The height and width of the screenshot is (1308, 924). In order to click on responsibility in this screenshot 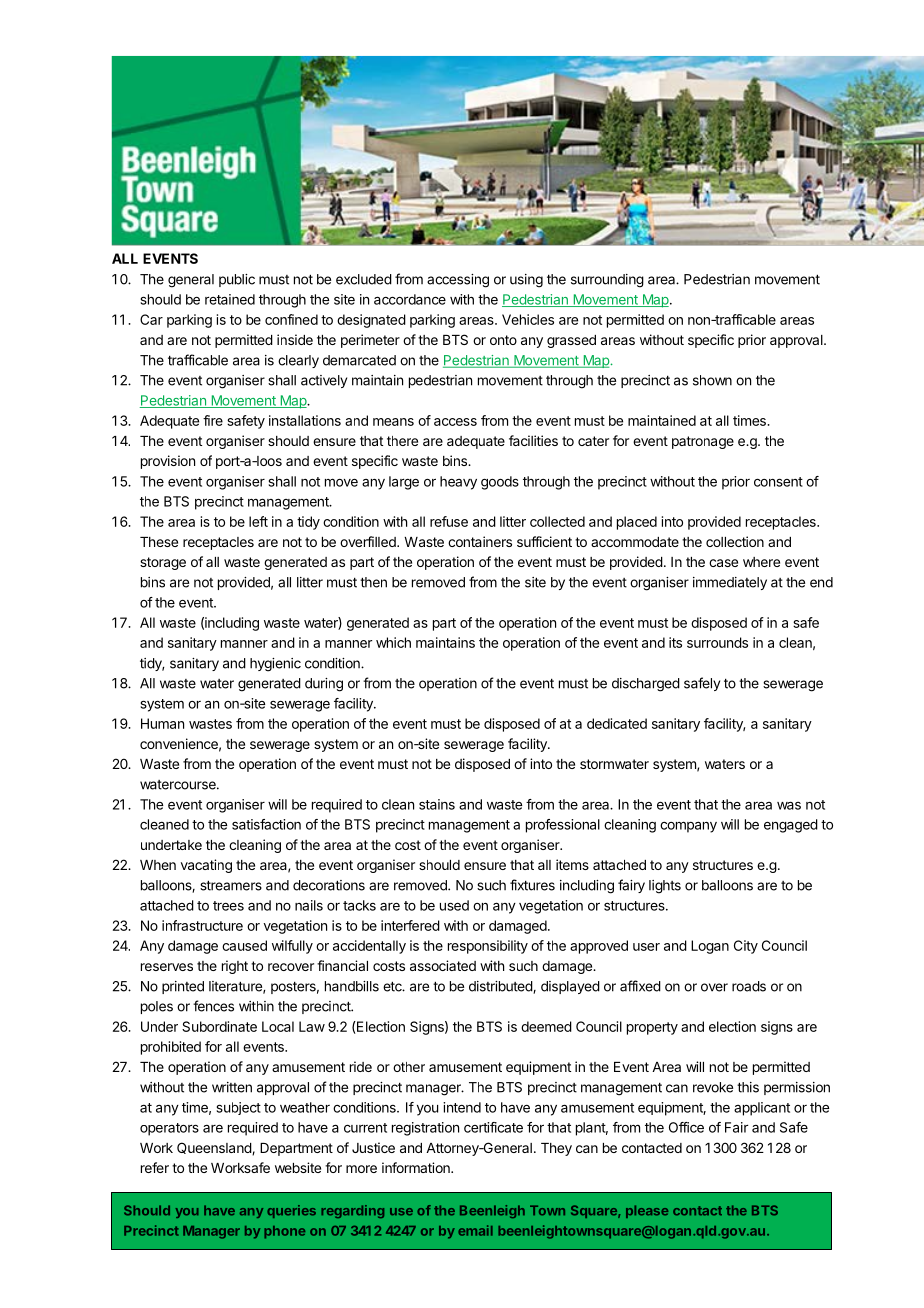, I will do `click(488, 947)`.
